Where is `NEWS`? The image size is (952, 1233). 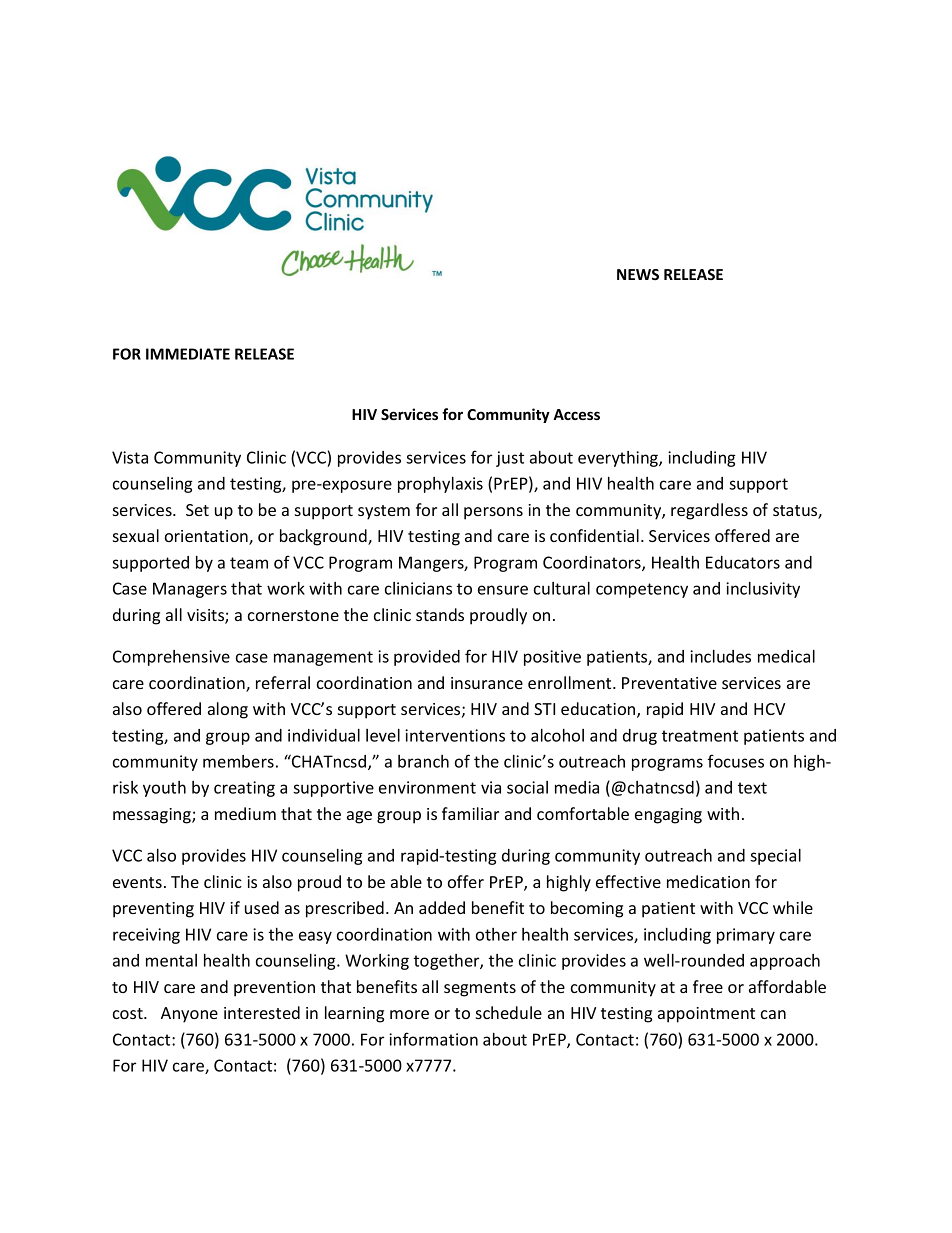 NEWS is located at coordinates (638, 274).
